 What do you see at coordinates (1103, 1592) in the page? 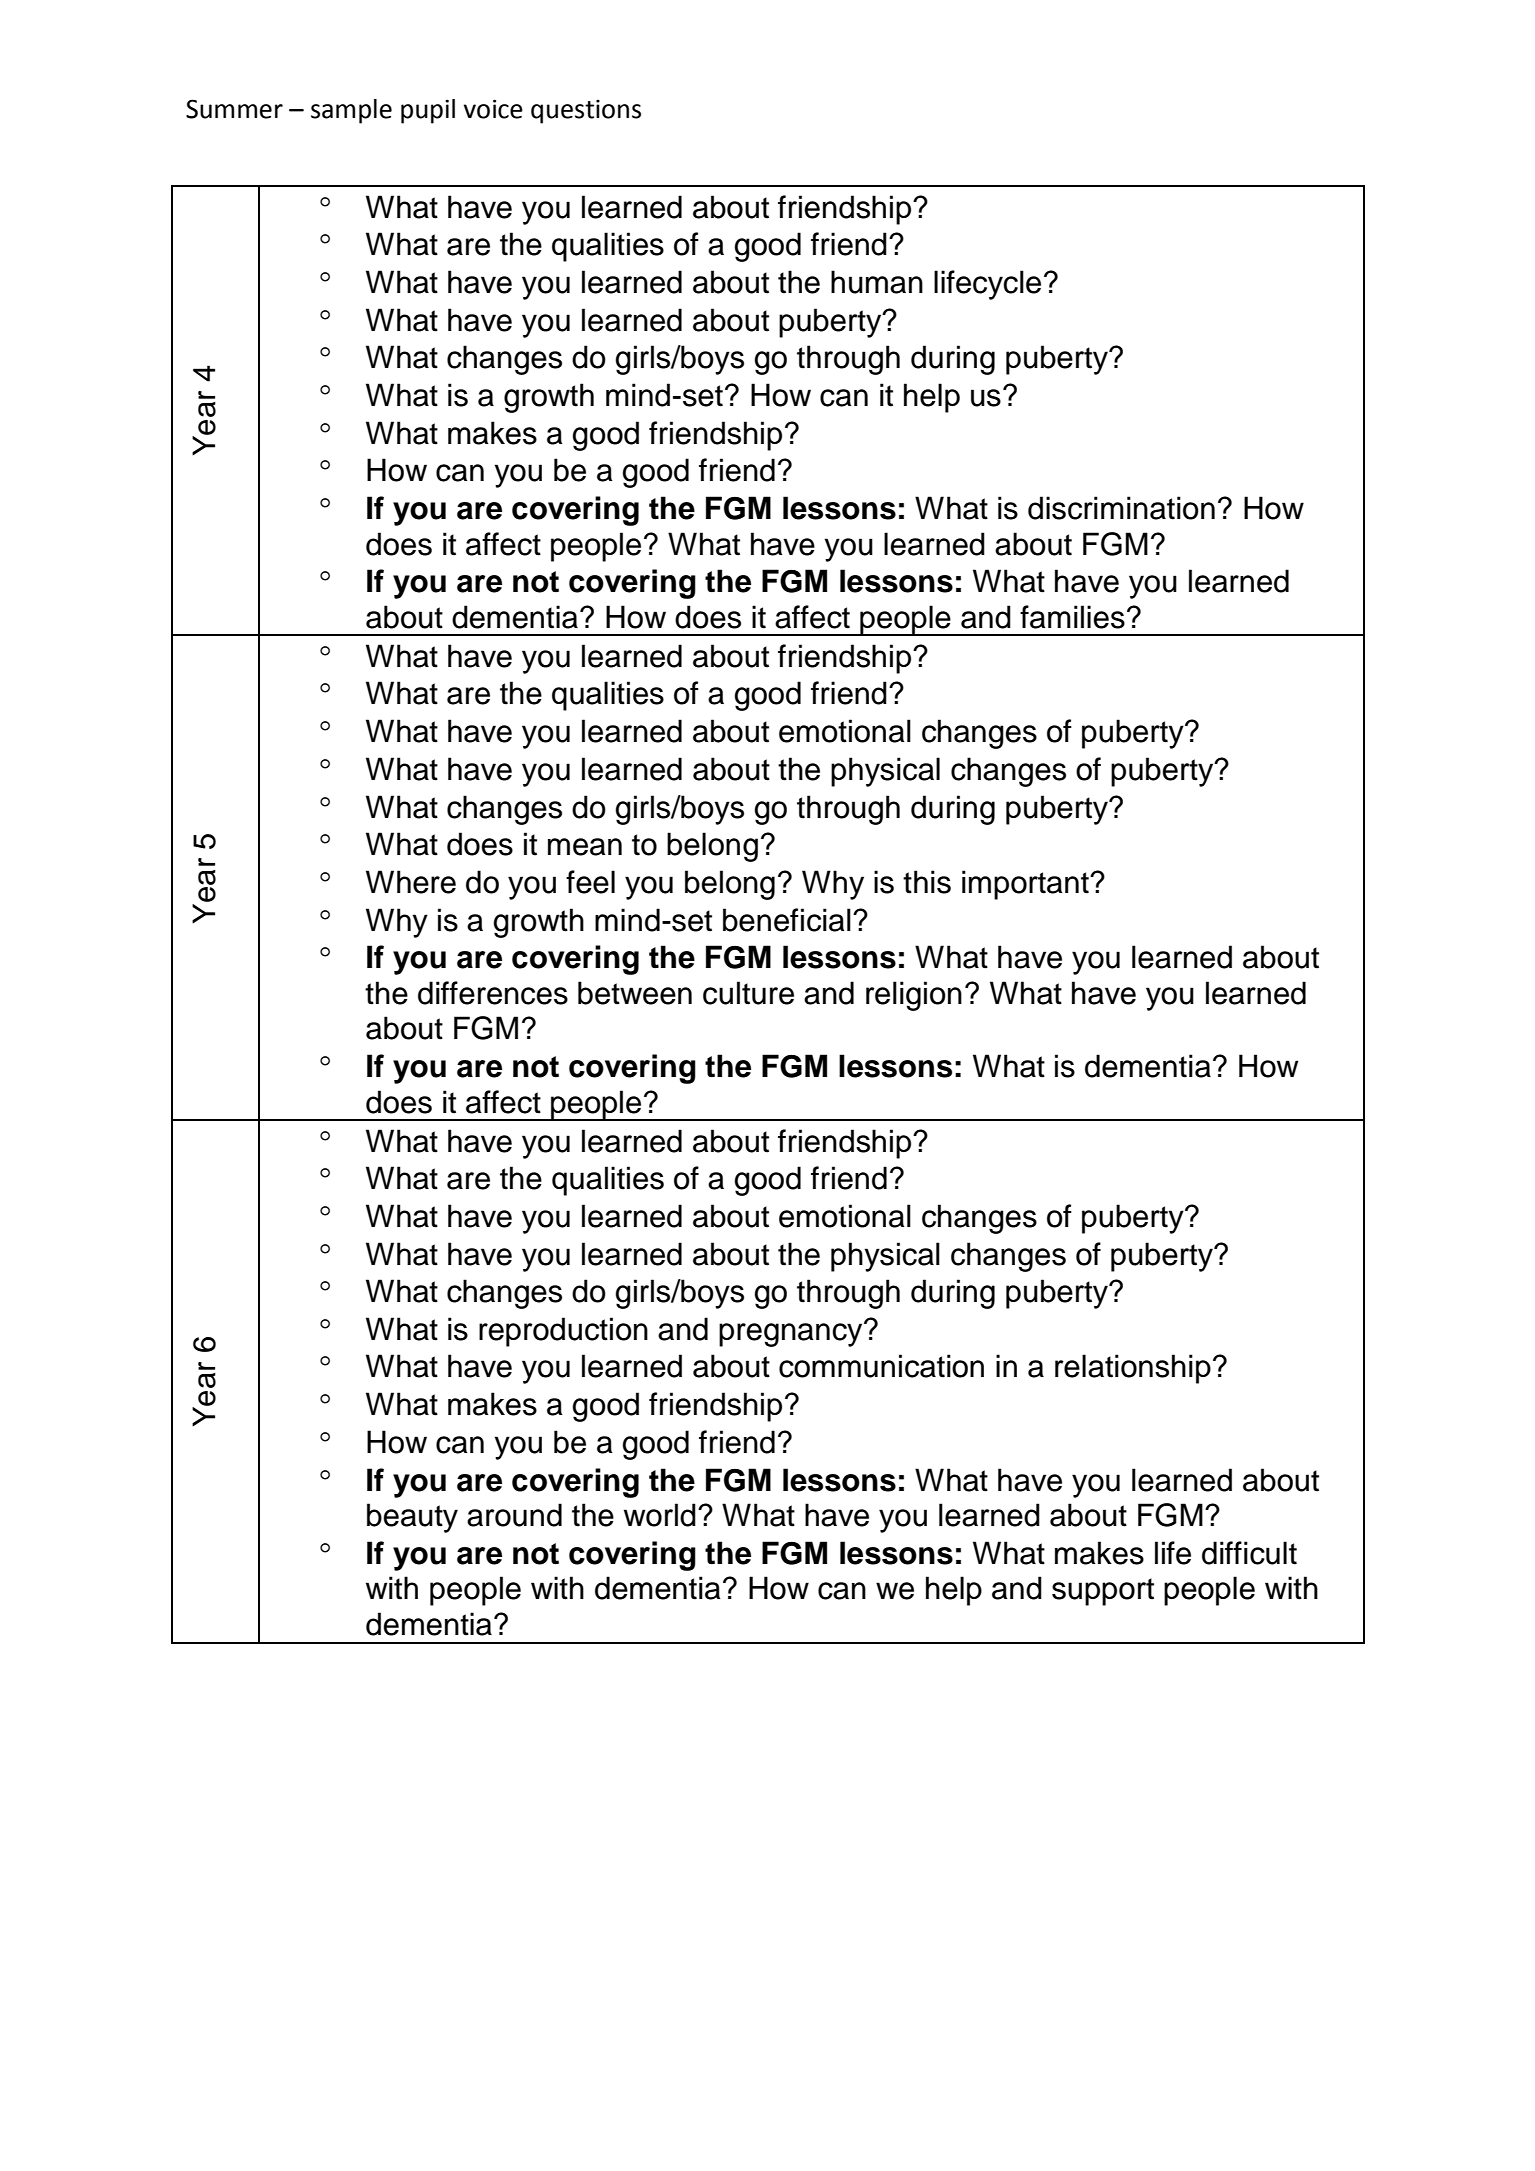
I see `support` at bounding box center [1103, 1592].
